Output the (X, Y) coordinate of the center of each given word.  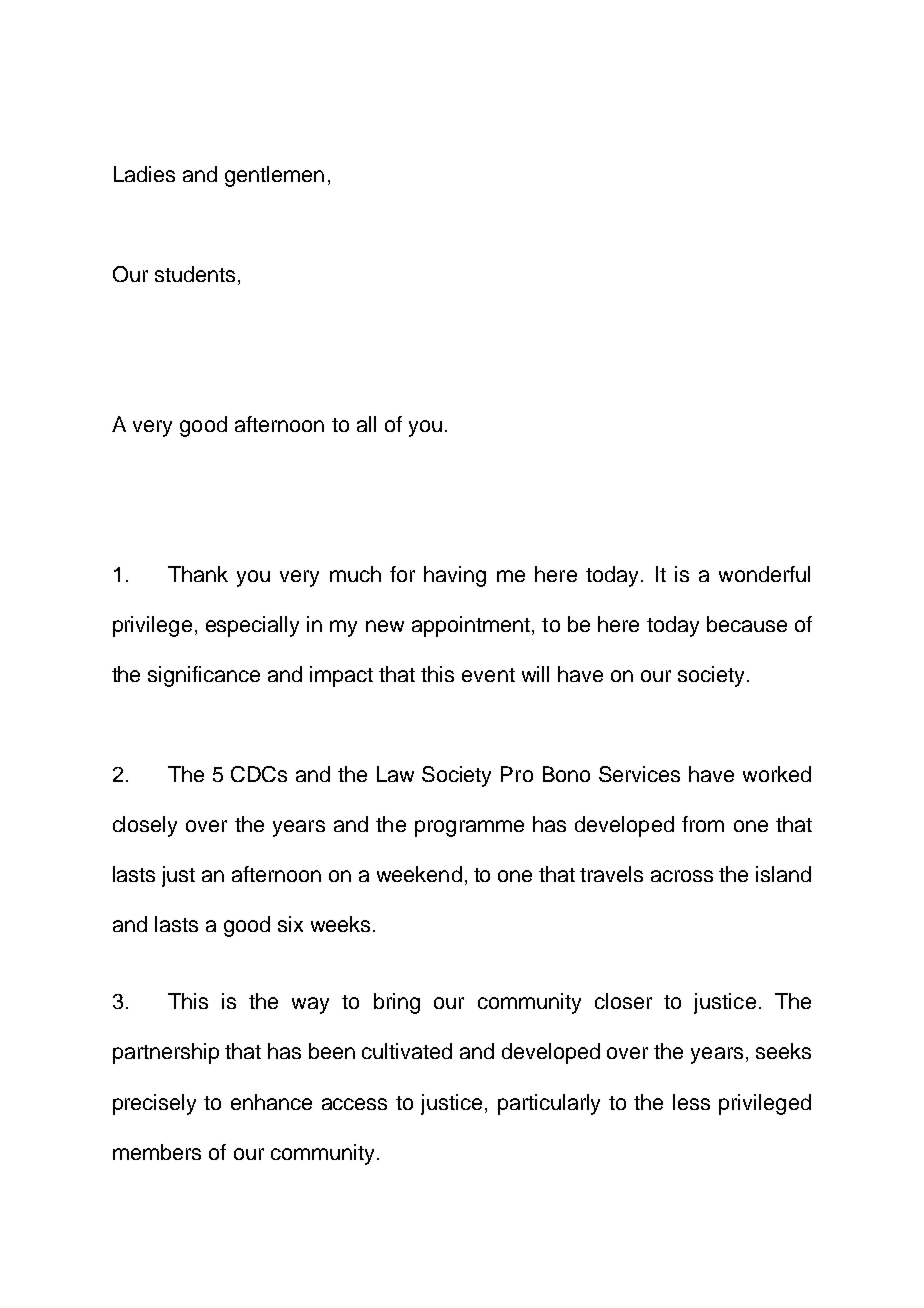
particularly (549, 1104)
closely (145, 826)
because (747, 624)
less (691, 1102)
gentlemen (274, 176)
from (703, 824)
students (195, 274)
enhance (271, 1102)
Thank (198, 574)
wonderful (764, 574)
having (455, 576)
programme (469, 828)
